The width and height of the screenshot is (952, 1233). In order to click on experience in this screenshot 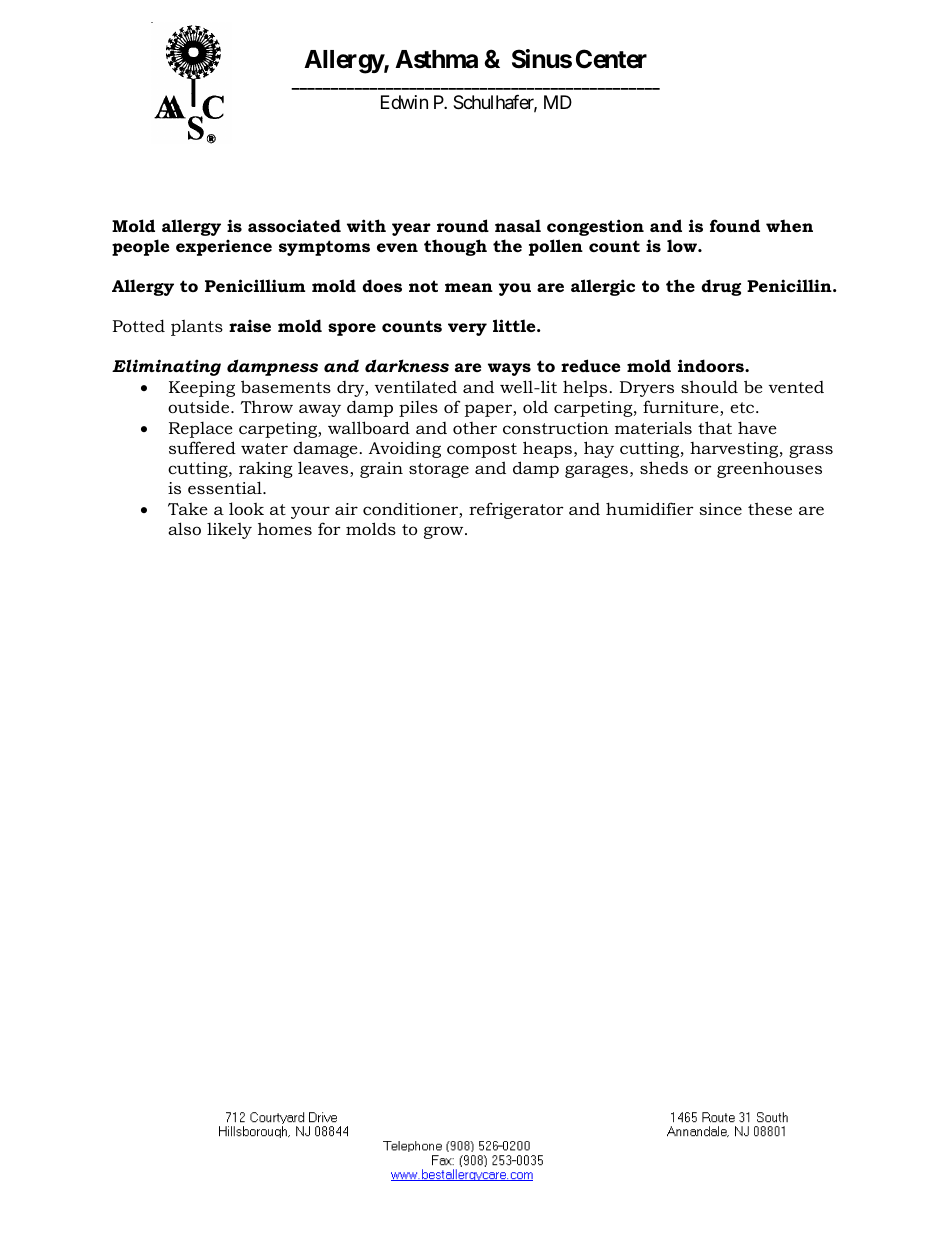, I will do `click(224, 247)`.
